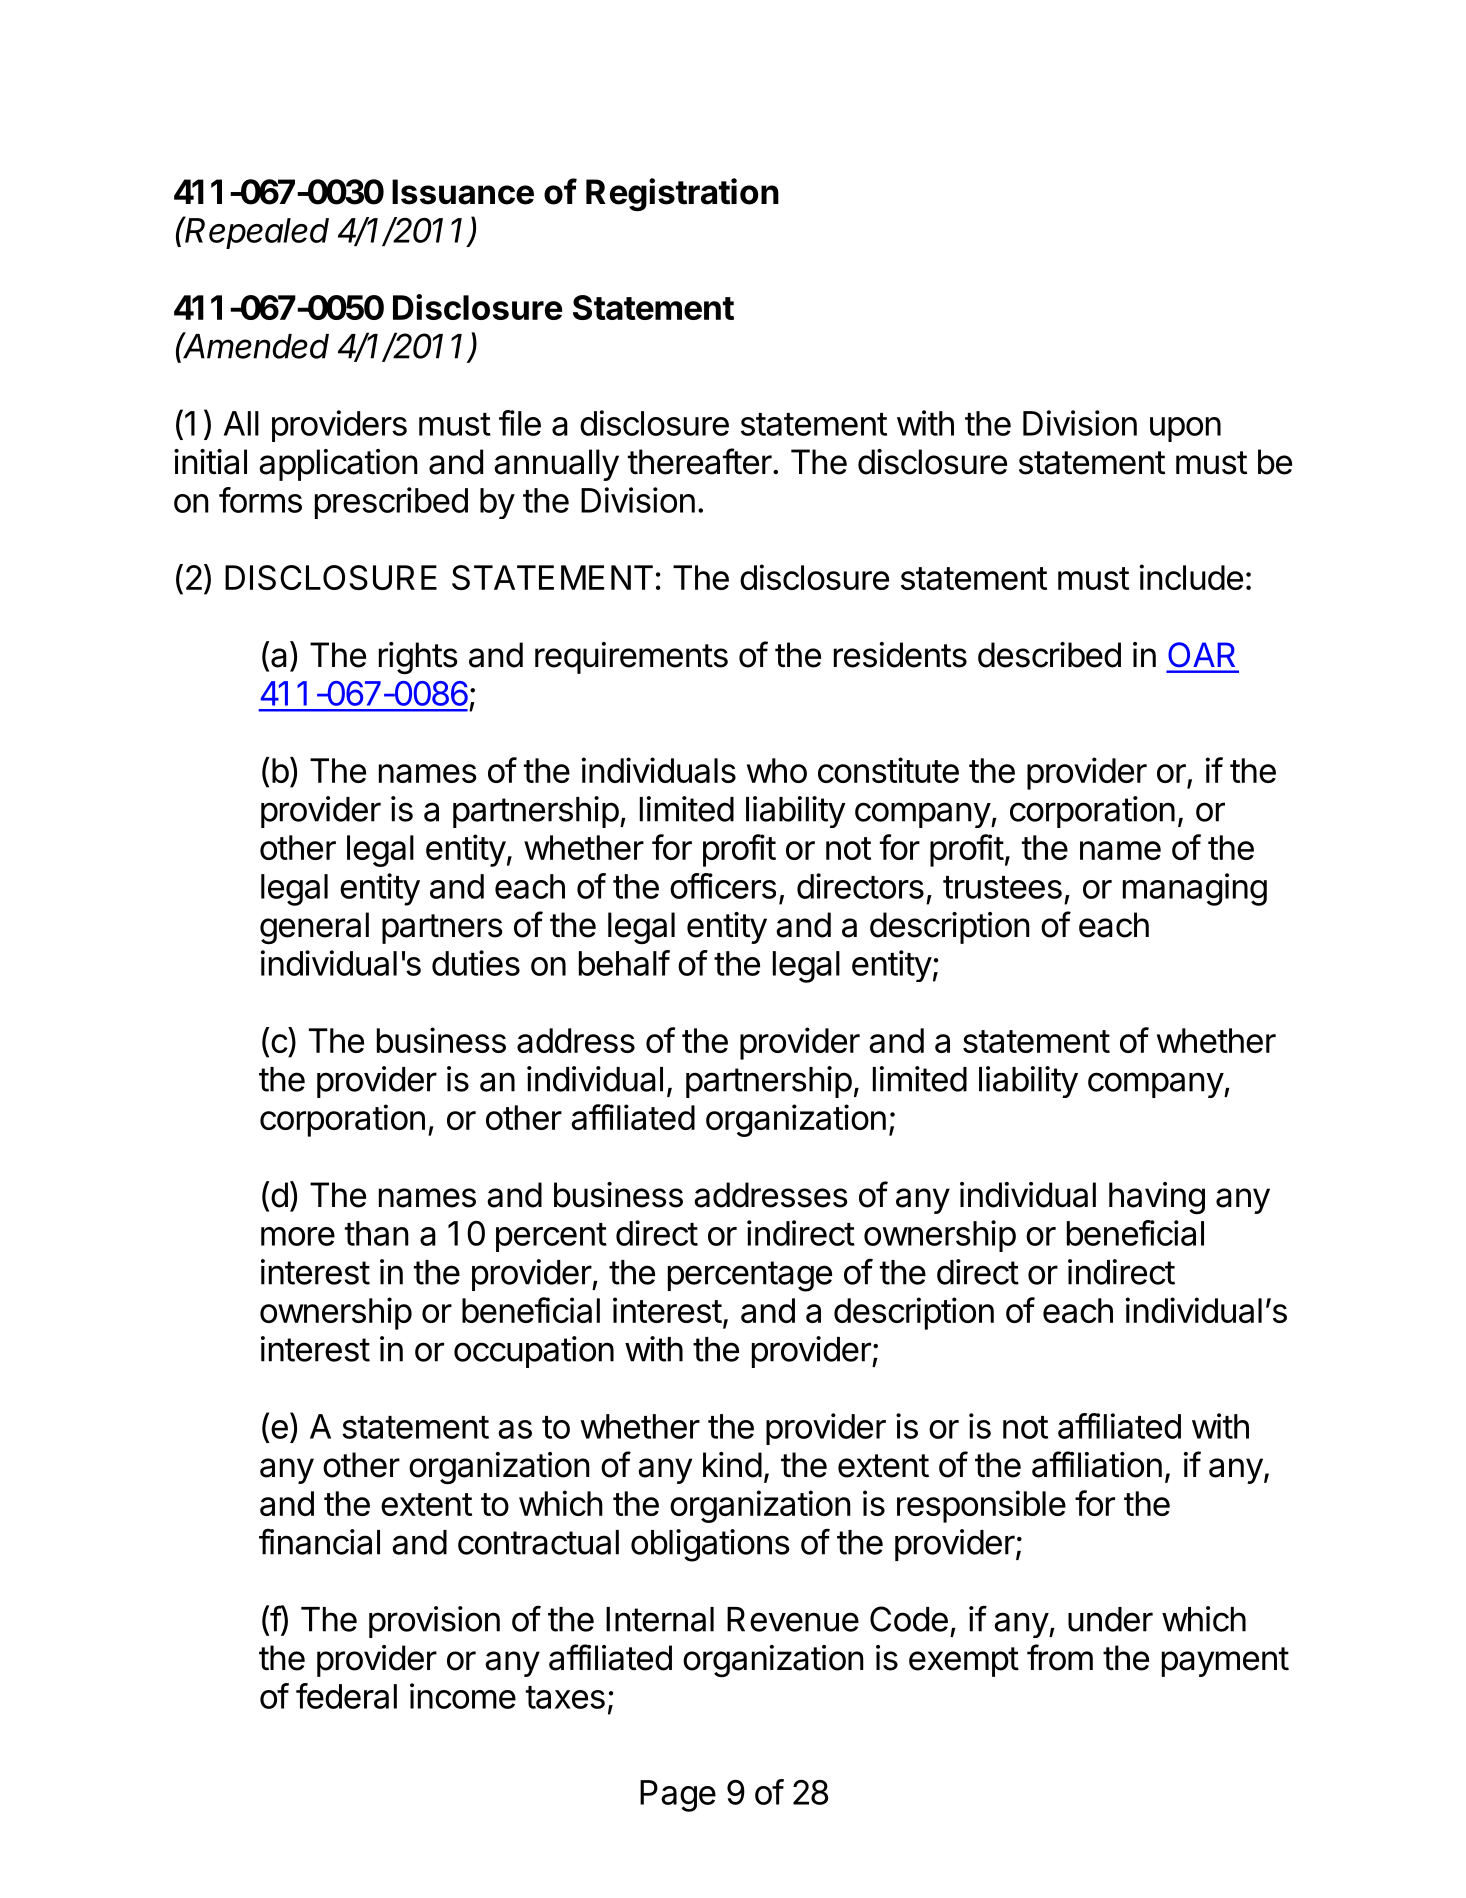 The width and height of the screenshot is (1466, 1898). I want to click on officers, so click(723, 886).
